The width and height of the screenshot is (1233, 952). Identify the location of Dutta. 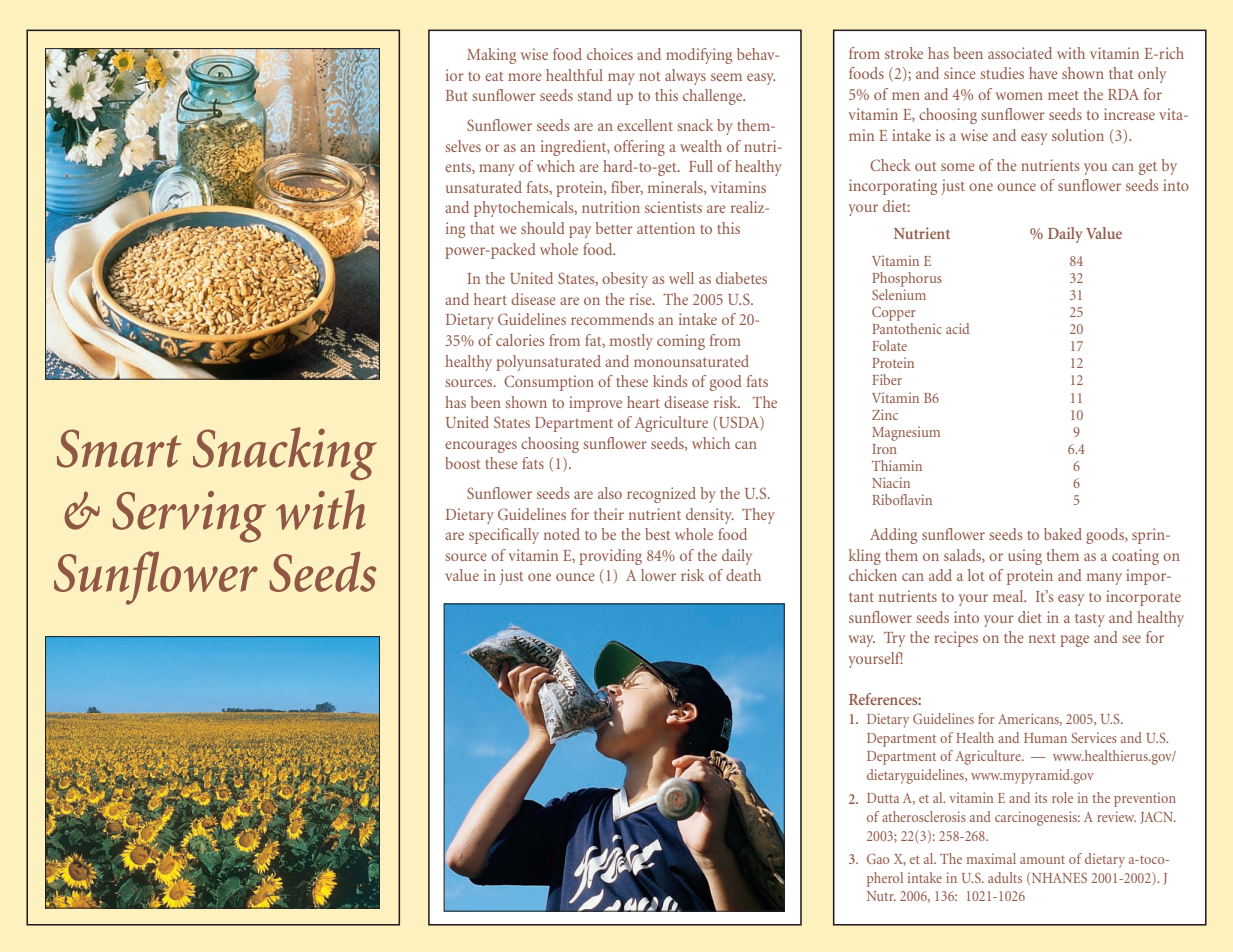
(883, 798).
